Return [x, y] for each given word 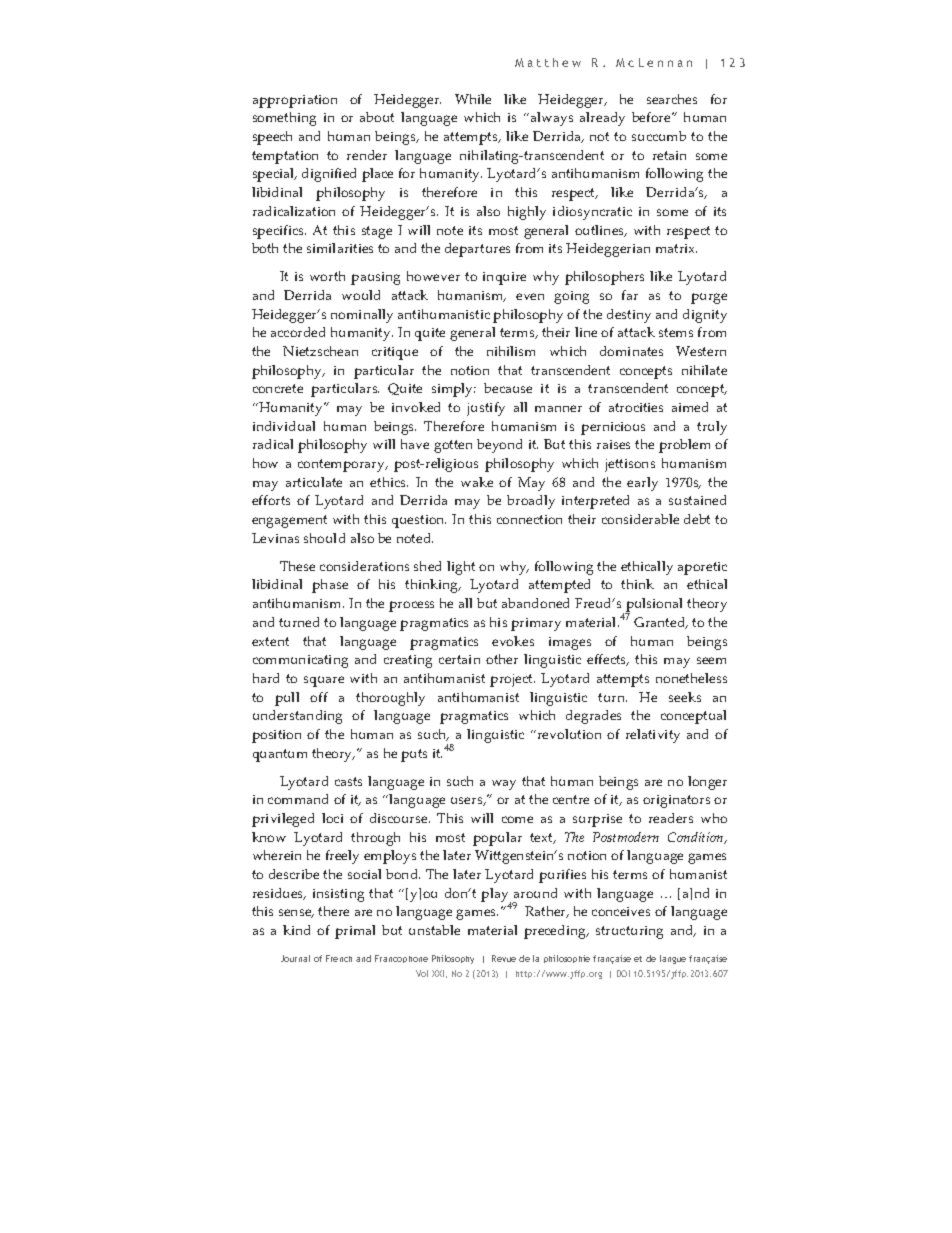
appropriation [295, 101]
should [324, 538]
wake [477, 482]
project [512, 680]
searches [672, 99]
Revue [504, 958]
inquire [504, 278]
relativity [653, 736]
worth [327, 276]
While [473, 99]
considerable [640, 519]
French [339, 958]
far [630, 295]
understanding [297, 717]
